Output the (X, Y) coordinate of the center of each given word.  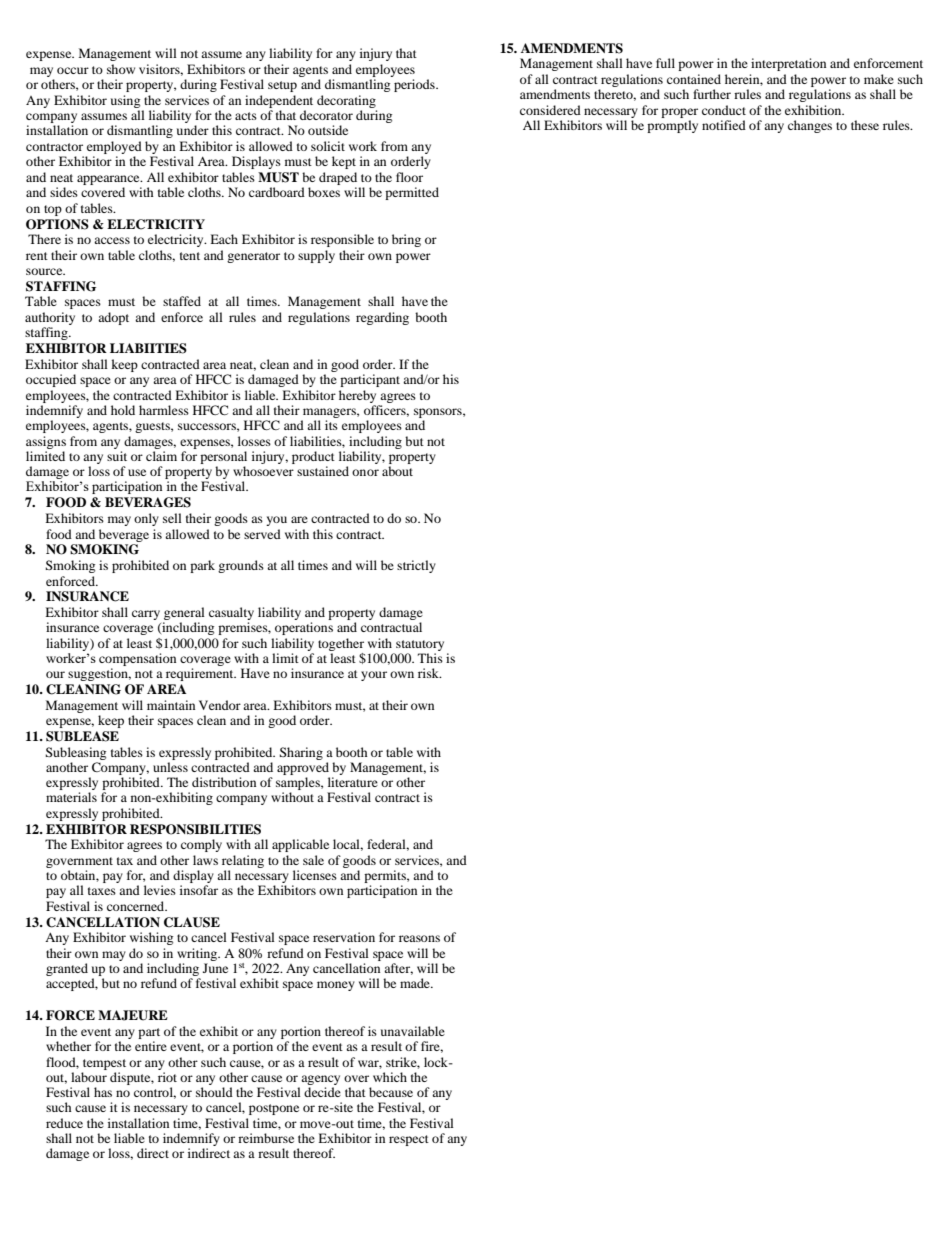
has (103, 1092)
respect (409, 1140)
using (125, 101)
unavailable (413, 1031)
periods (415, 85)
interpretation (788, 64)
